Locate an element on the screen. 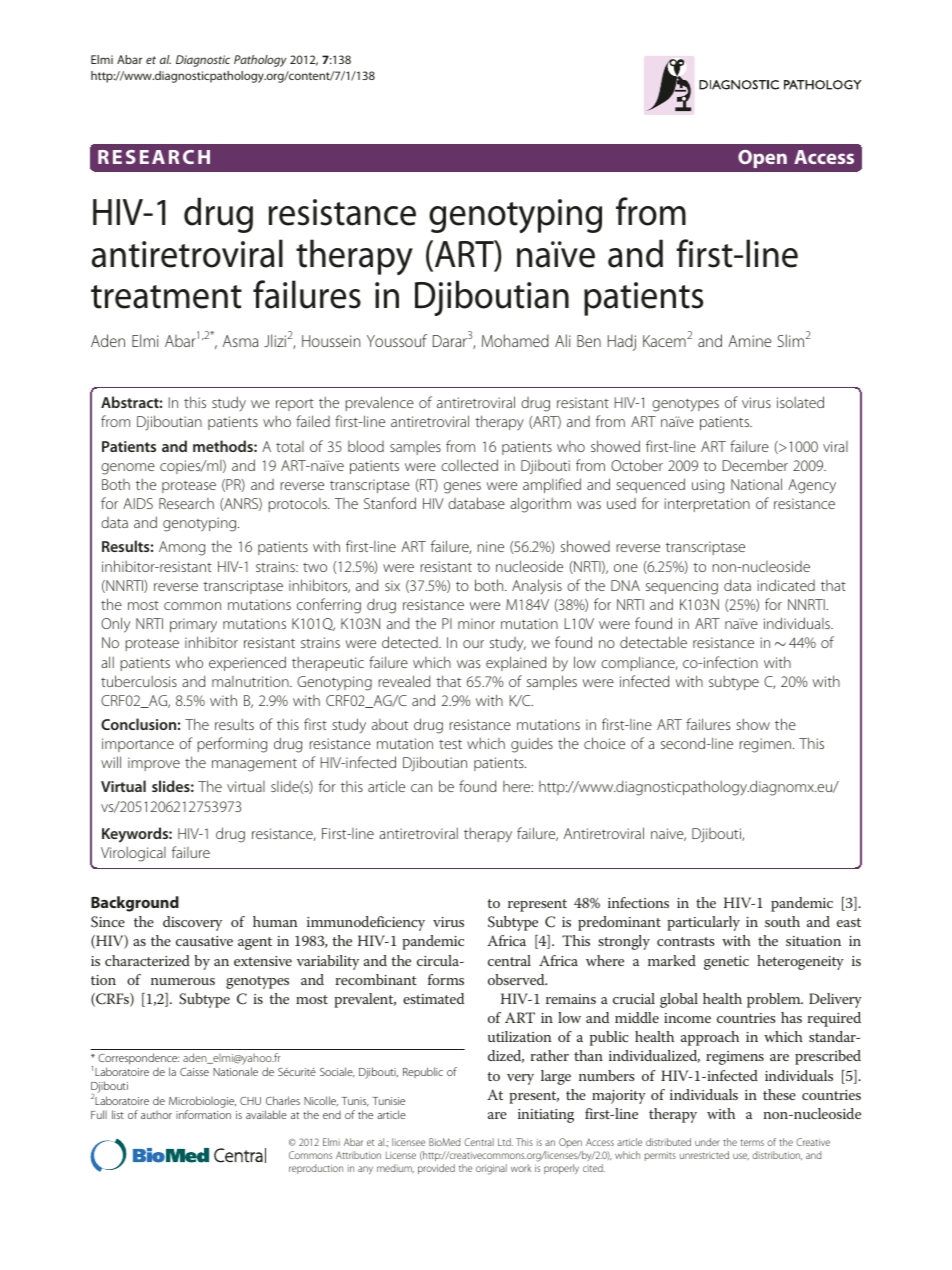 The height and width of the screenshot is (1270, 952). author is located at coordinates (156, 1115).
